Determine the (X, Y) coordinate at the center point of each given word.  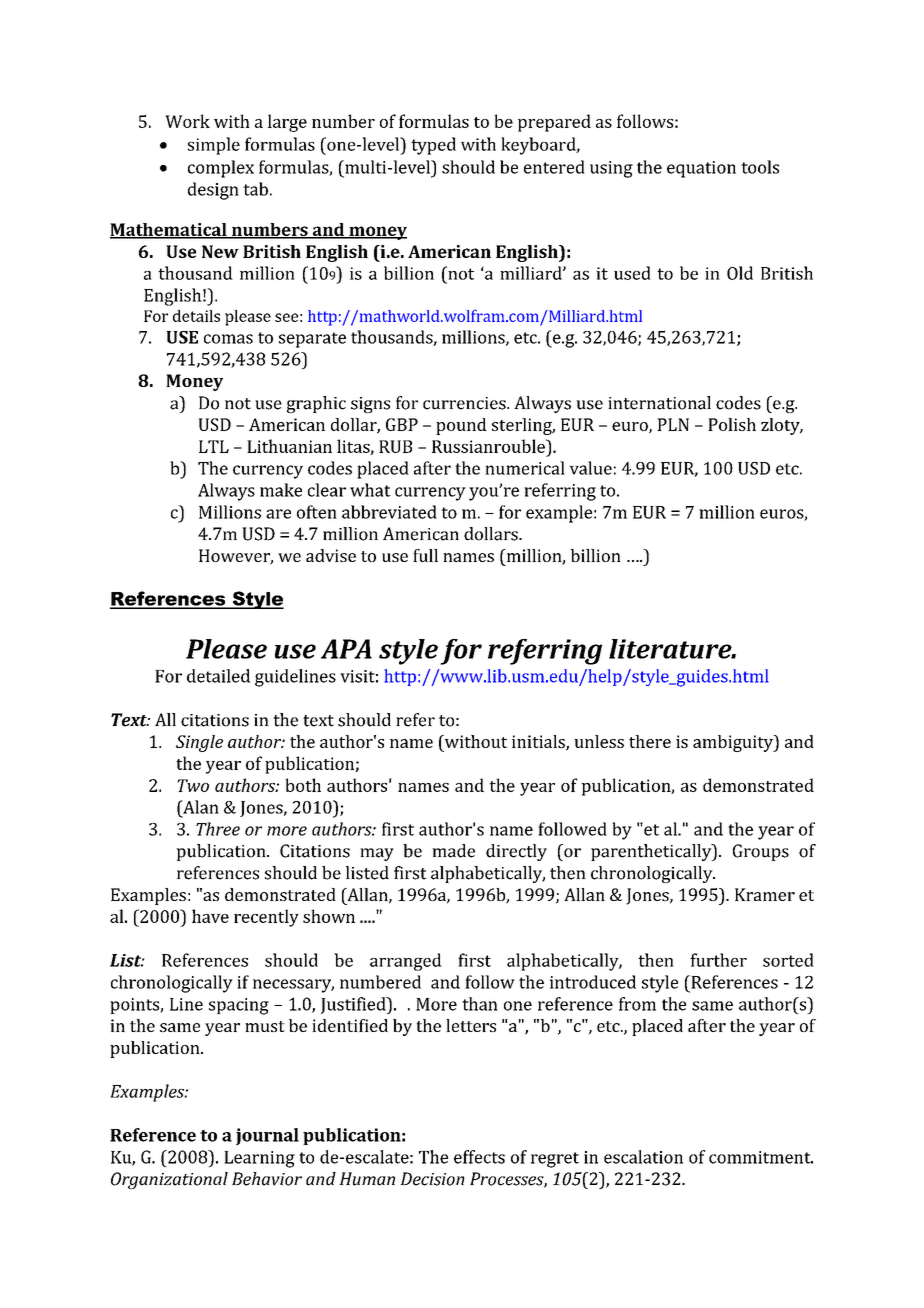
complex (221, 169)
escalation (643, 1157)
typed (433, 146)
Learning (259, 1159)
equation (701, 169)
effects (479, 1157)
